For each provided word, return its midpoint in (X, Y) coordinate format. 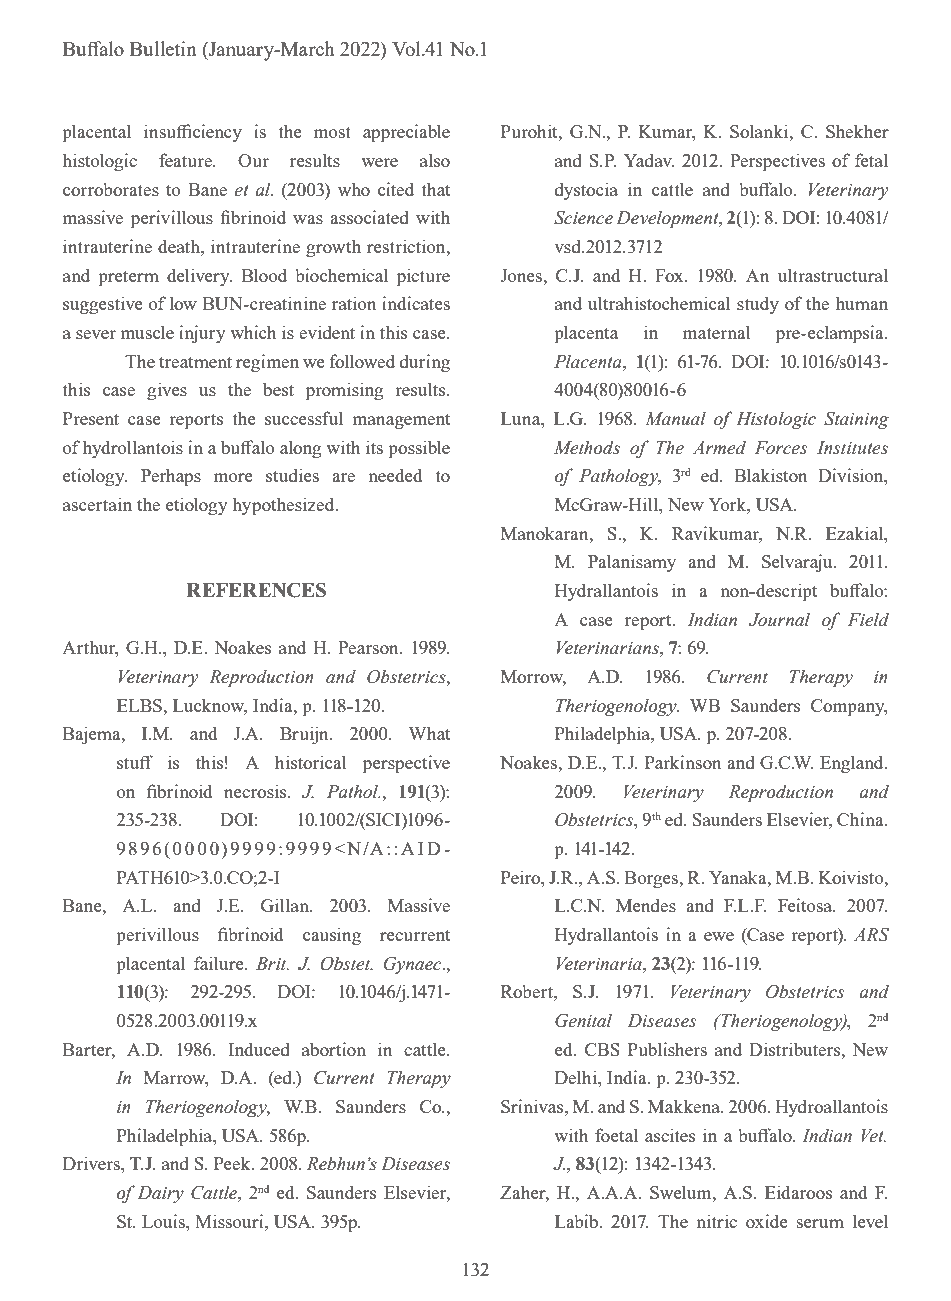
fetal (871, 160)
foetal (616, 1135)
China (861, 819)
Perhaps (171, 477)
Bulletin (163, 48)
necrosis (256, 791)
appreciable (406, 133)
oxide (767, 1221)
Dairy (161, 1194)
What (429, 733)
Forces (781, 448)
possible (419, 449)
